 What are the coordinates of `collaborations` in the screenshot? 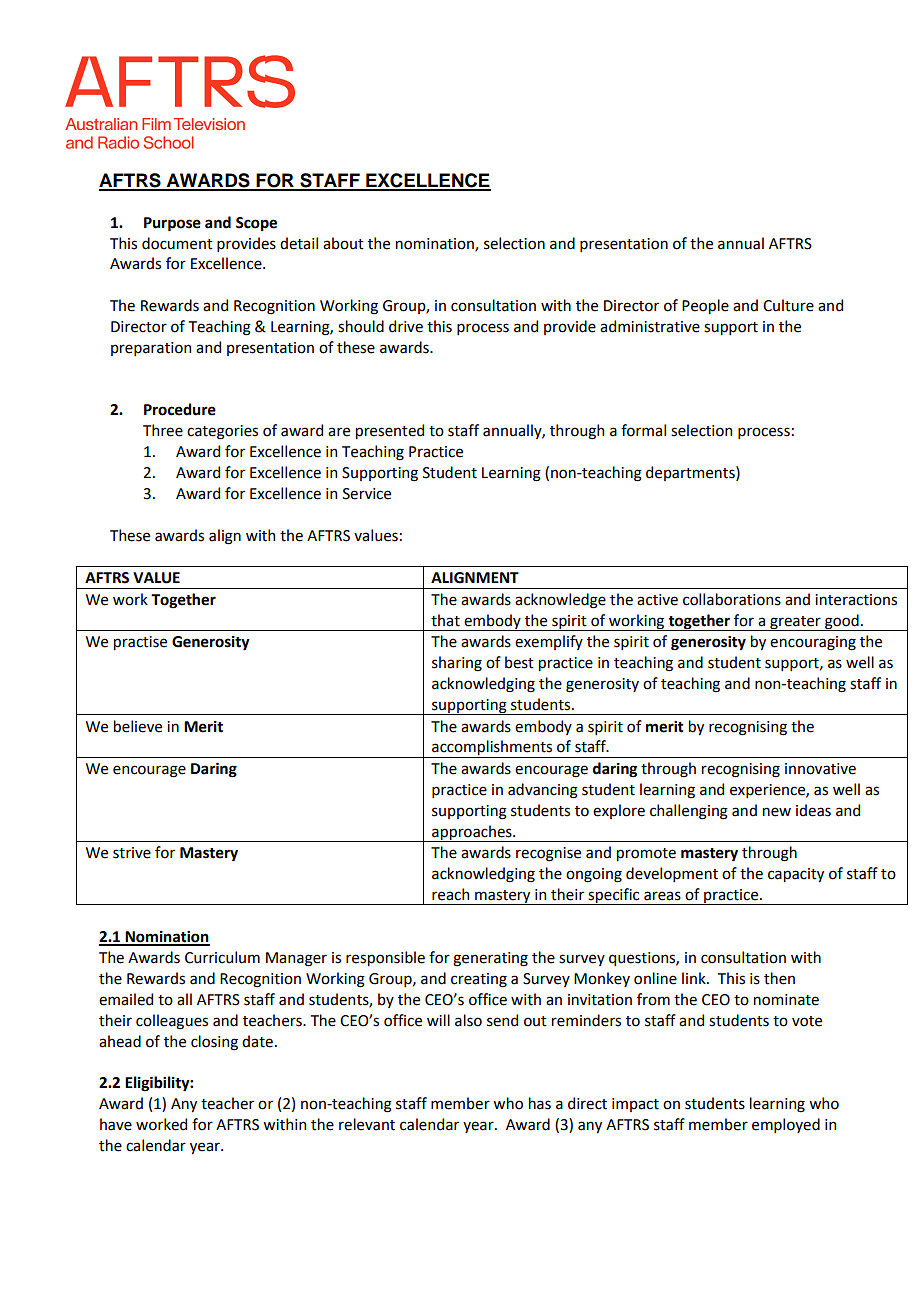 It's located at (732, 599).
